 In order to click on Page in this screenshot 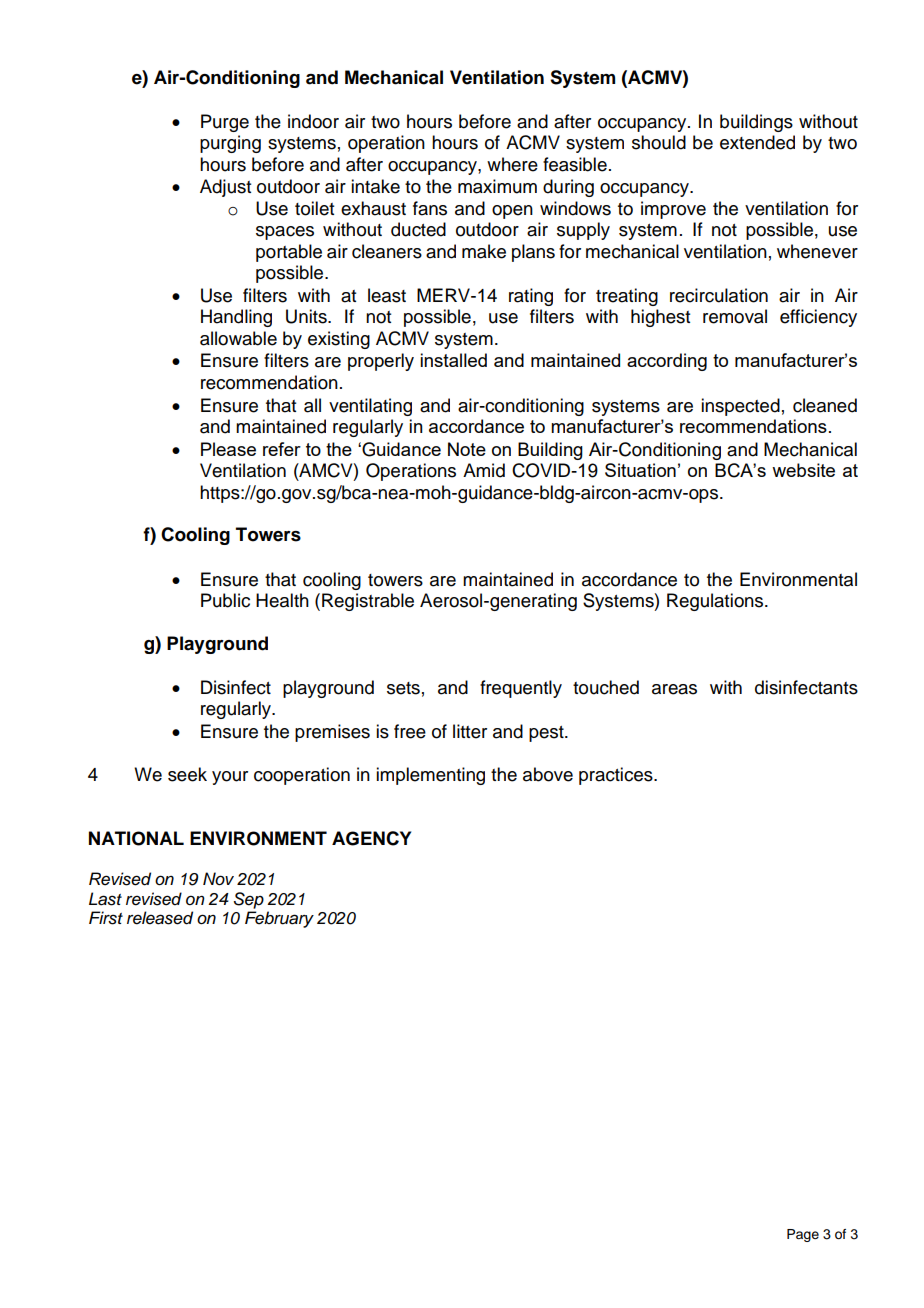, I will do `click(803, 1235)`.
